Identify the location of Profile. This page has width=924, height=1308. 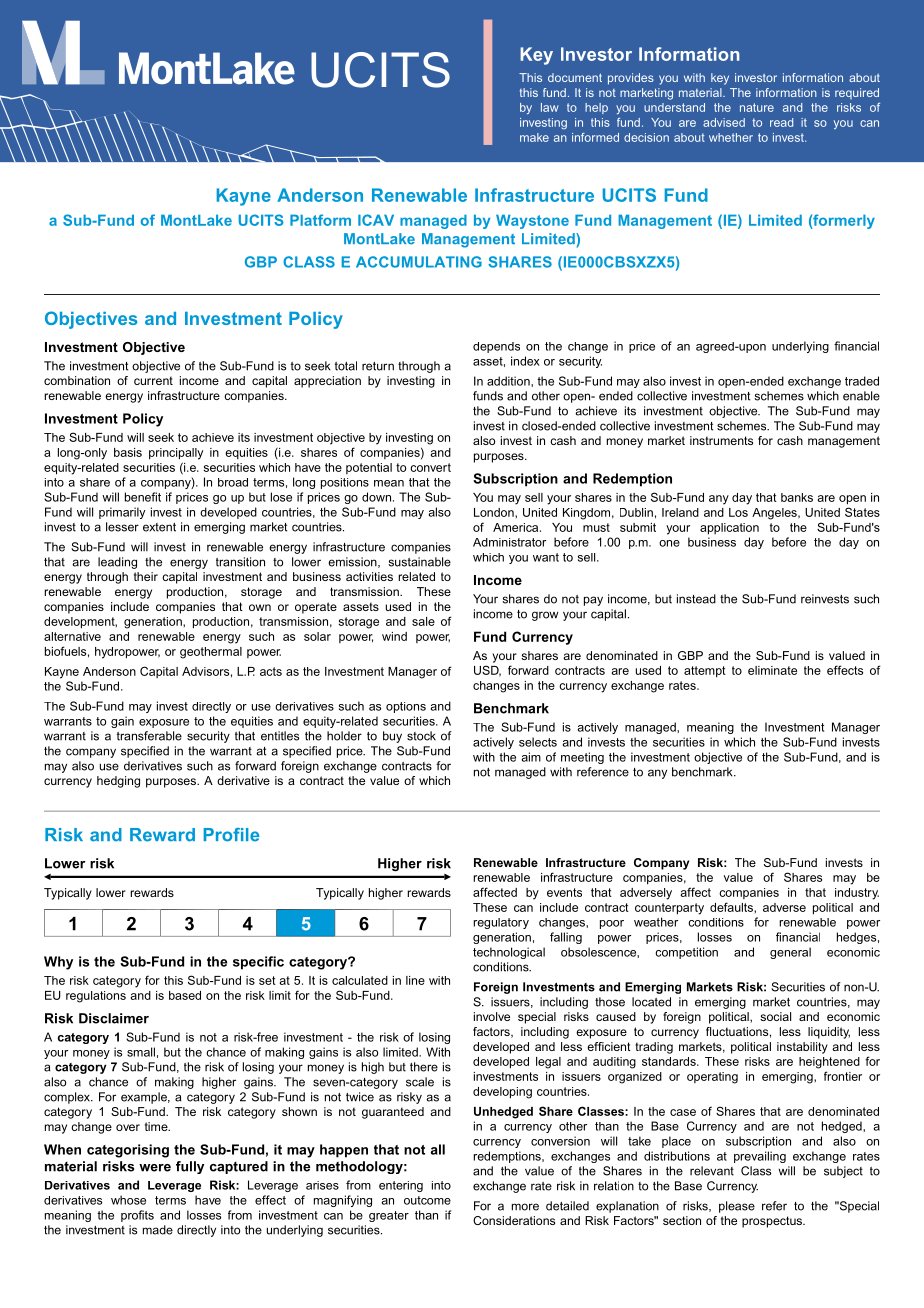
(231, 835).
